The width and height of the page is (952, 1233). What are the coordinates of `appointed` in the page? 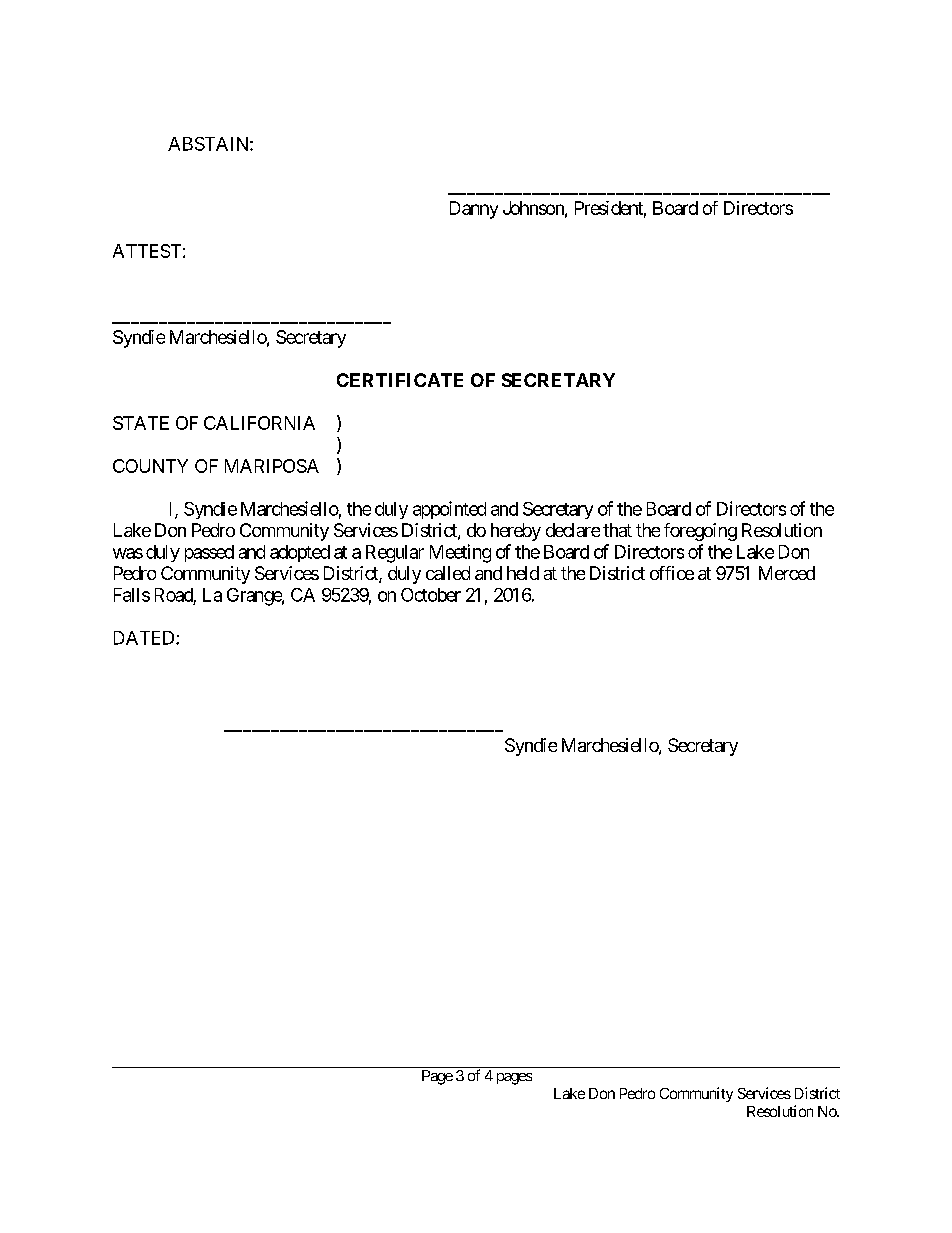 It's located at (449, 510).
